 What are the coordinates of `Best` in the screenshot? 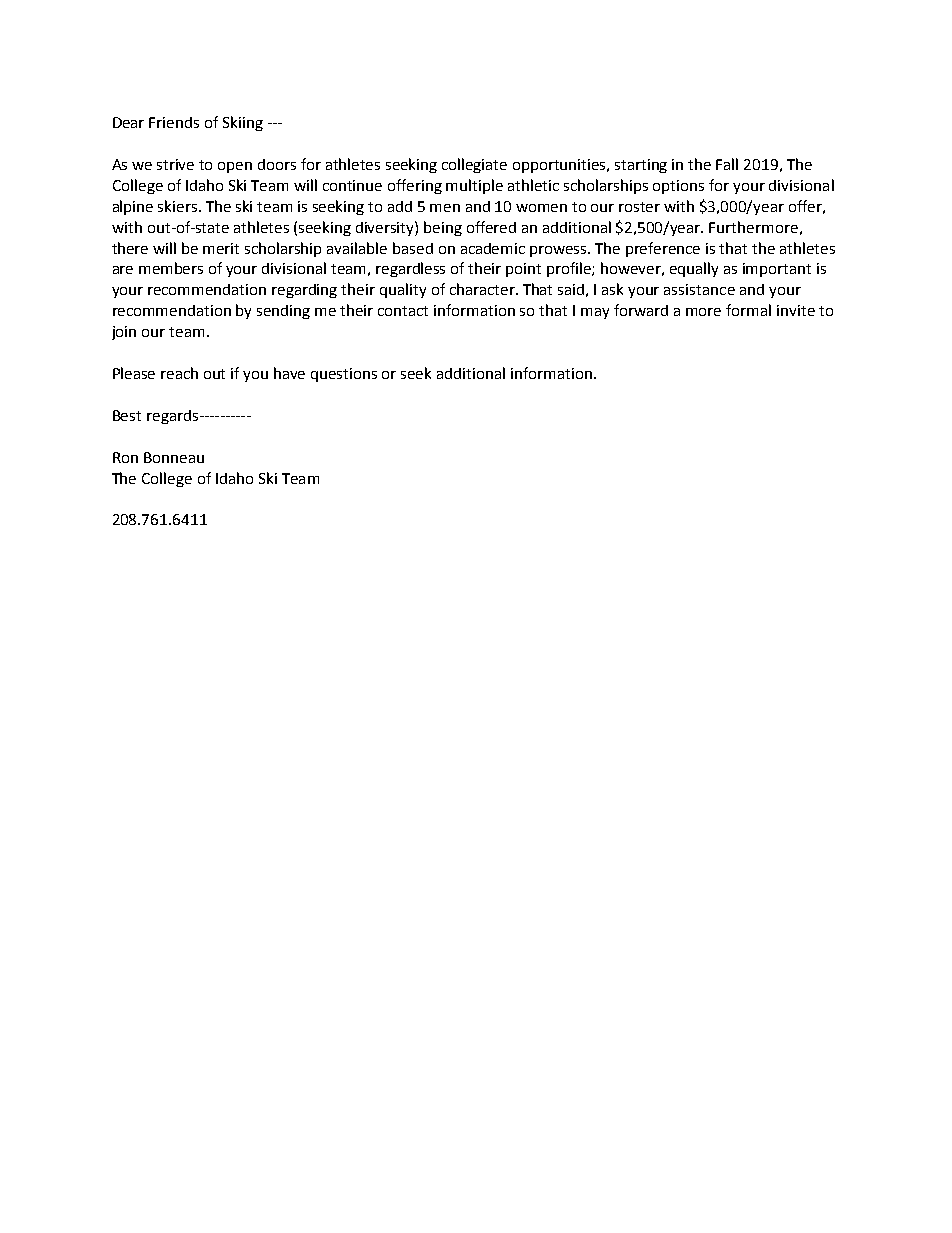 It's located at (127, 415).
